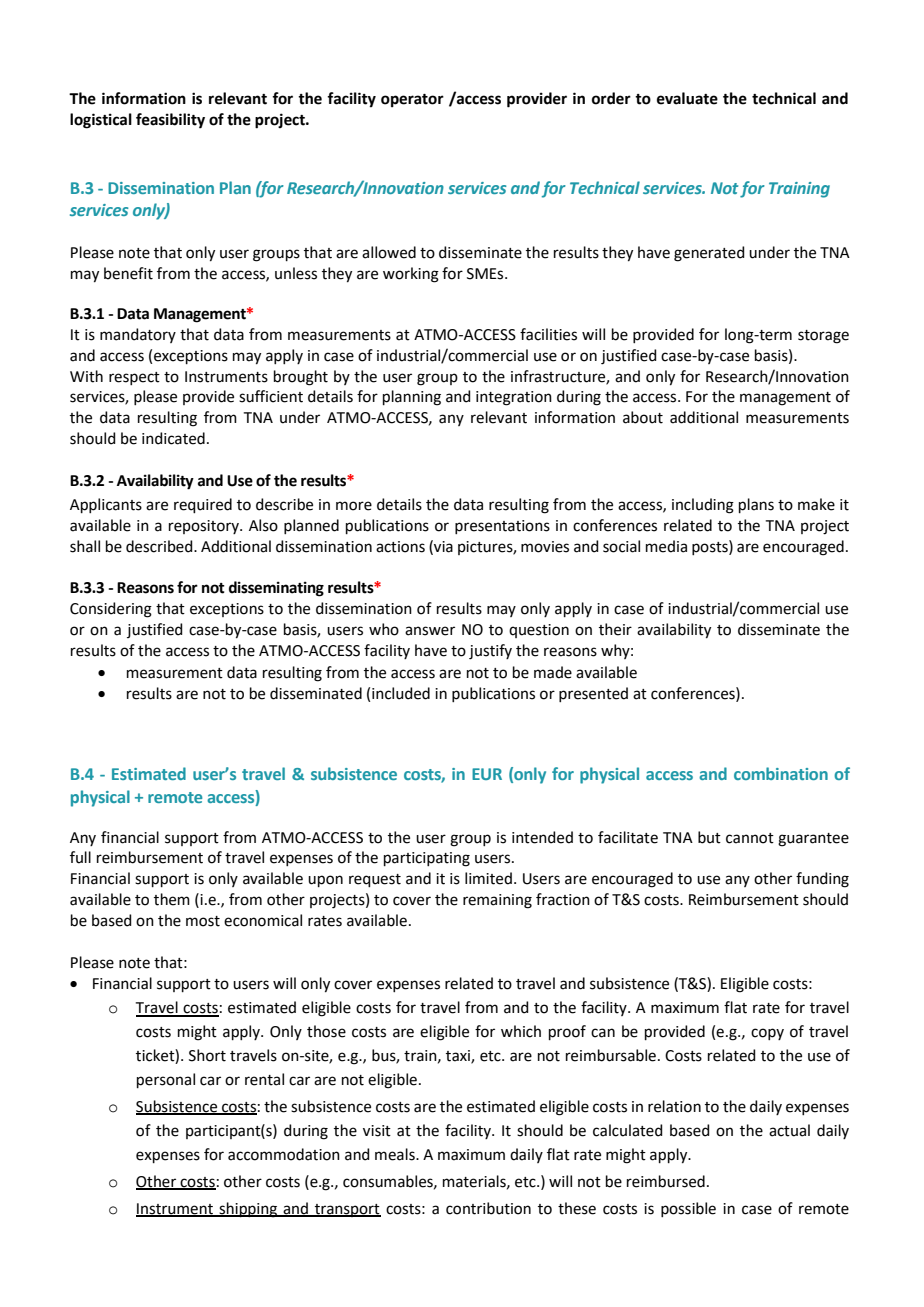 Image resolution: width=924 pixels, height=1307 pixels. What do you see at coordinates (172, 899) in the screenshot?
I see `them` at bounding box center [172, 899].
